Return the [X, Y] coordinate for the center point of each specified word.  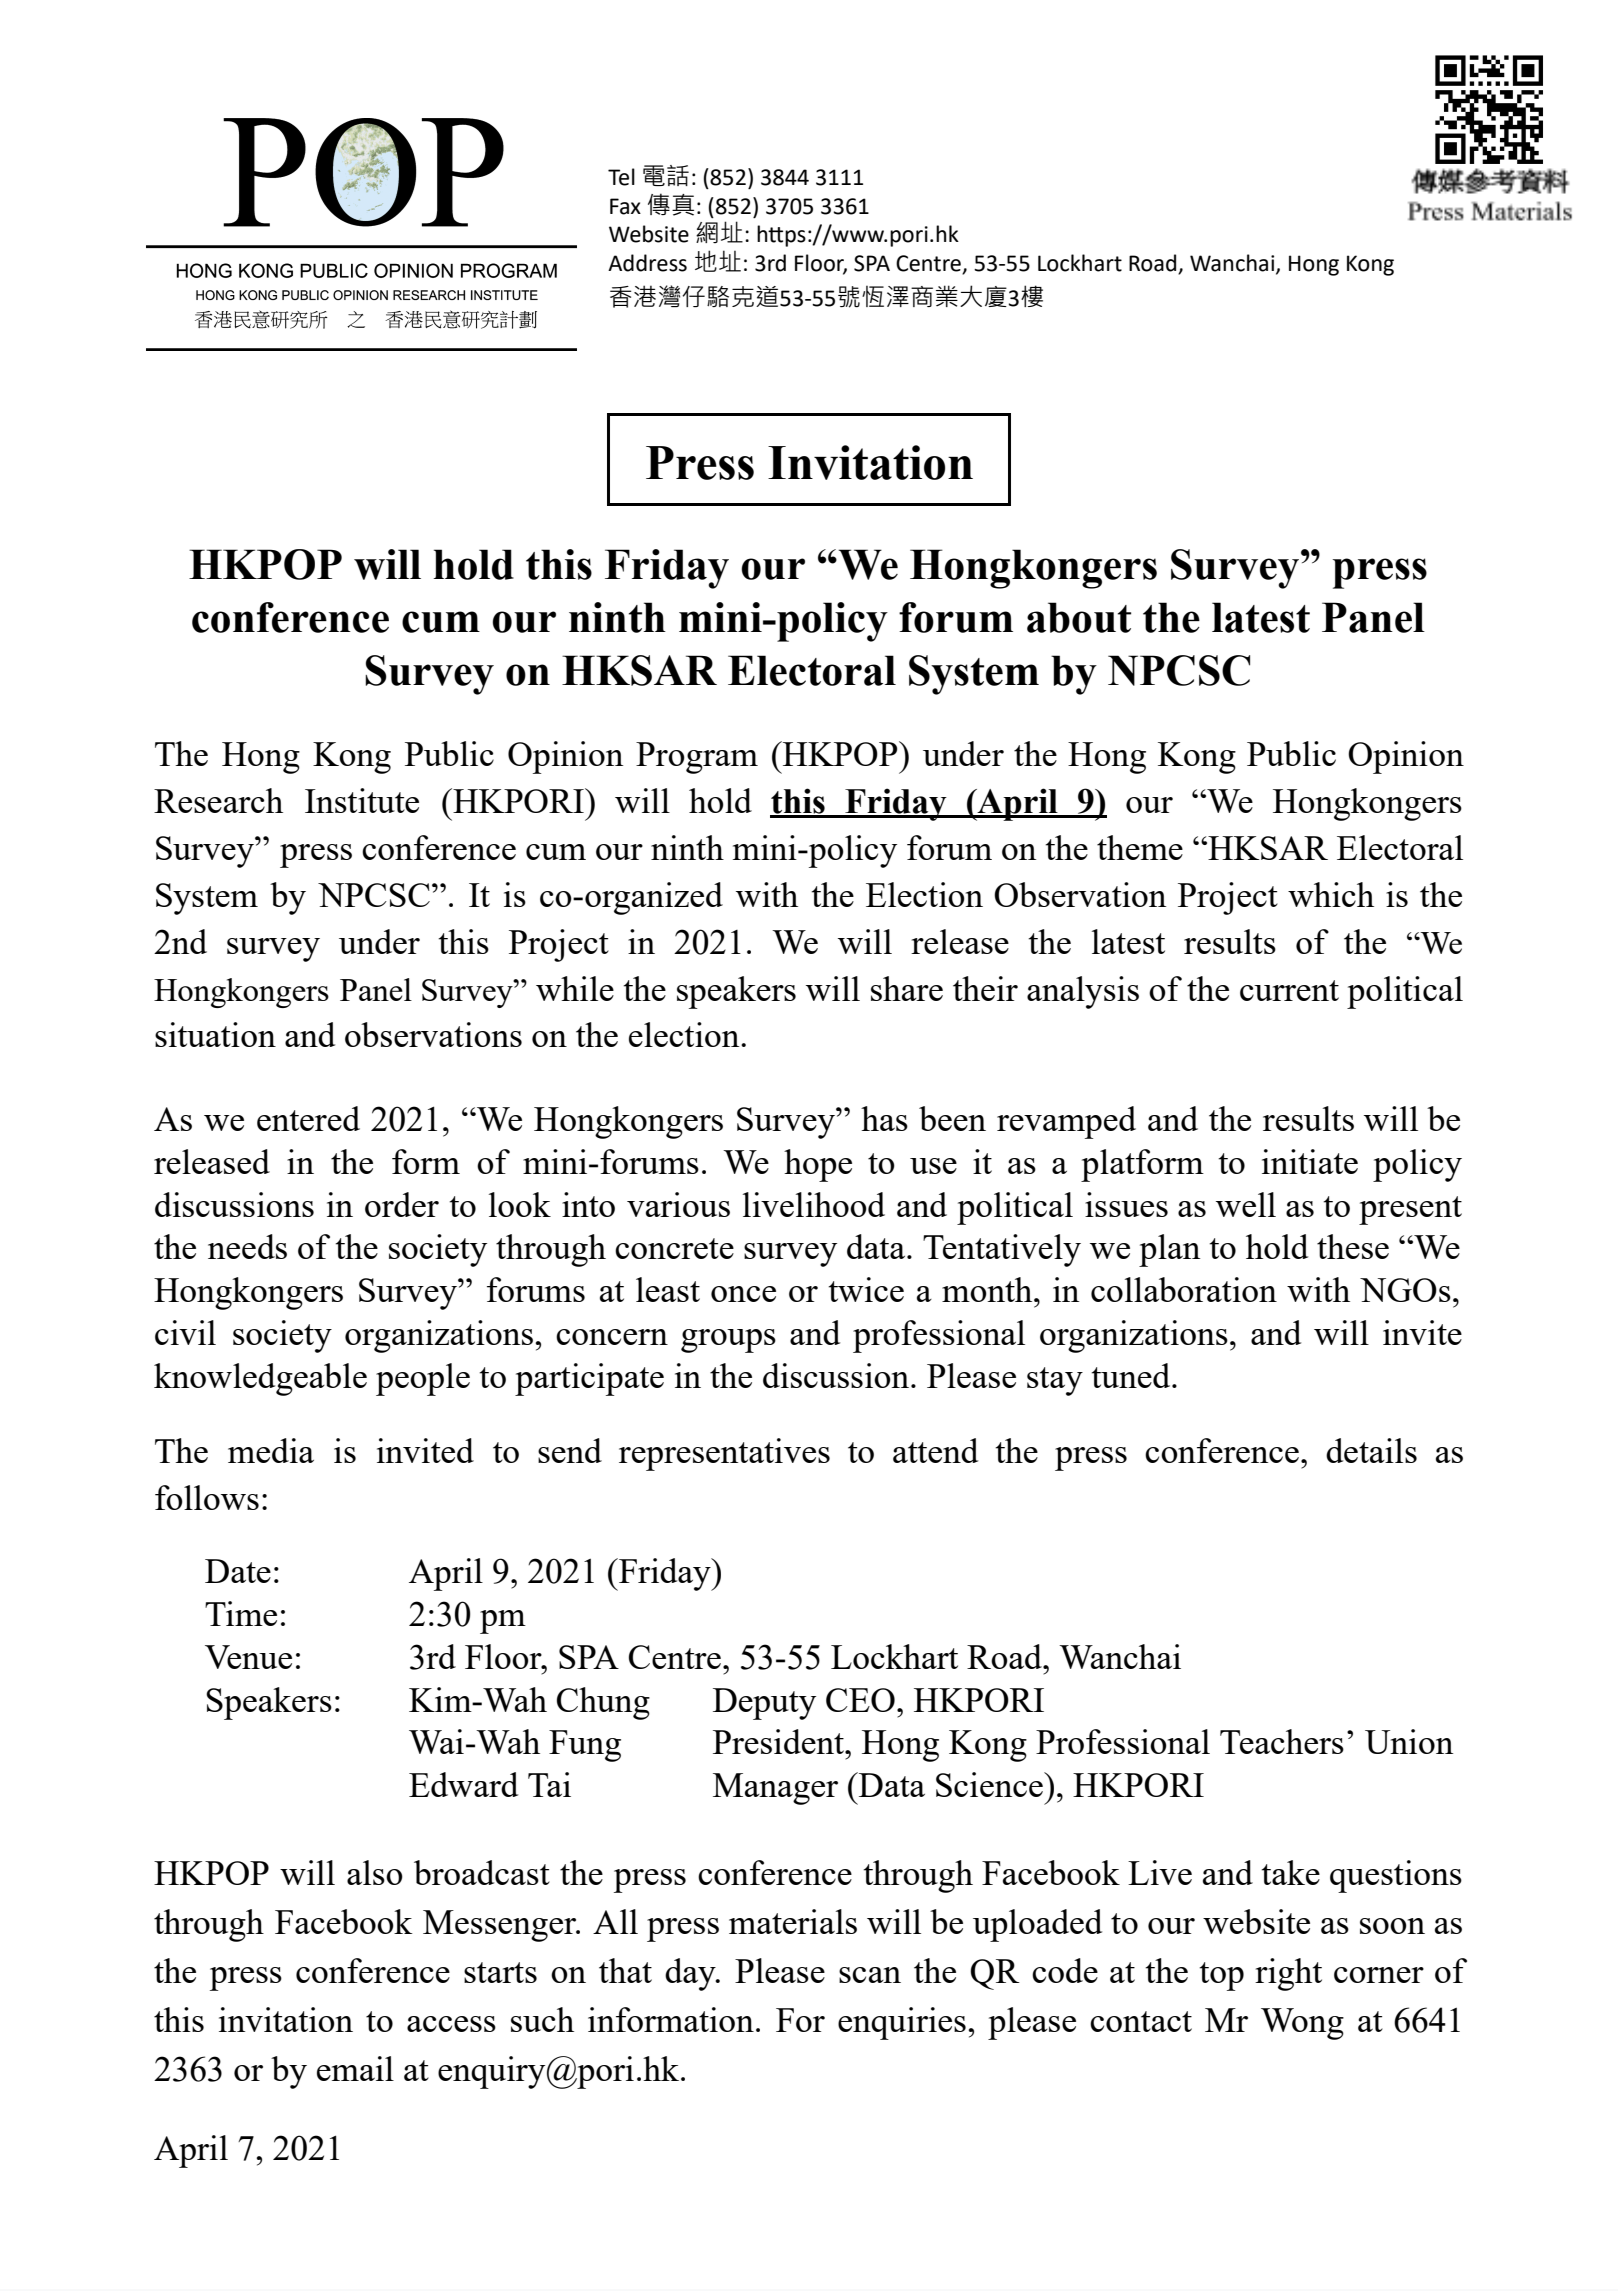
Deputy [764, 1704]
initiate [1310, 1161]
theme [1140, 847]
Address [647, 263]
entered [308, 1118]
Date [238, 1571]
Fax [625, 206]
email [355, 2068]
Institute [362, 800]
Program [697, 758]
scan [870, 1975]
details [1371, 1450]
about [1079, 617]
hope [818, 1165]
